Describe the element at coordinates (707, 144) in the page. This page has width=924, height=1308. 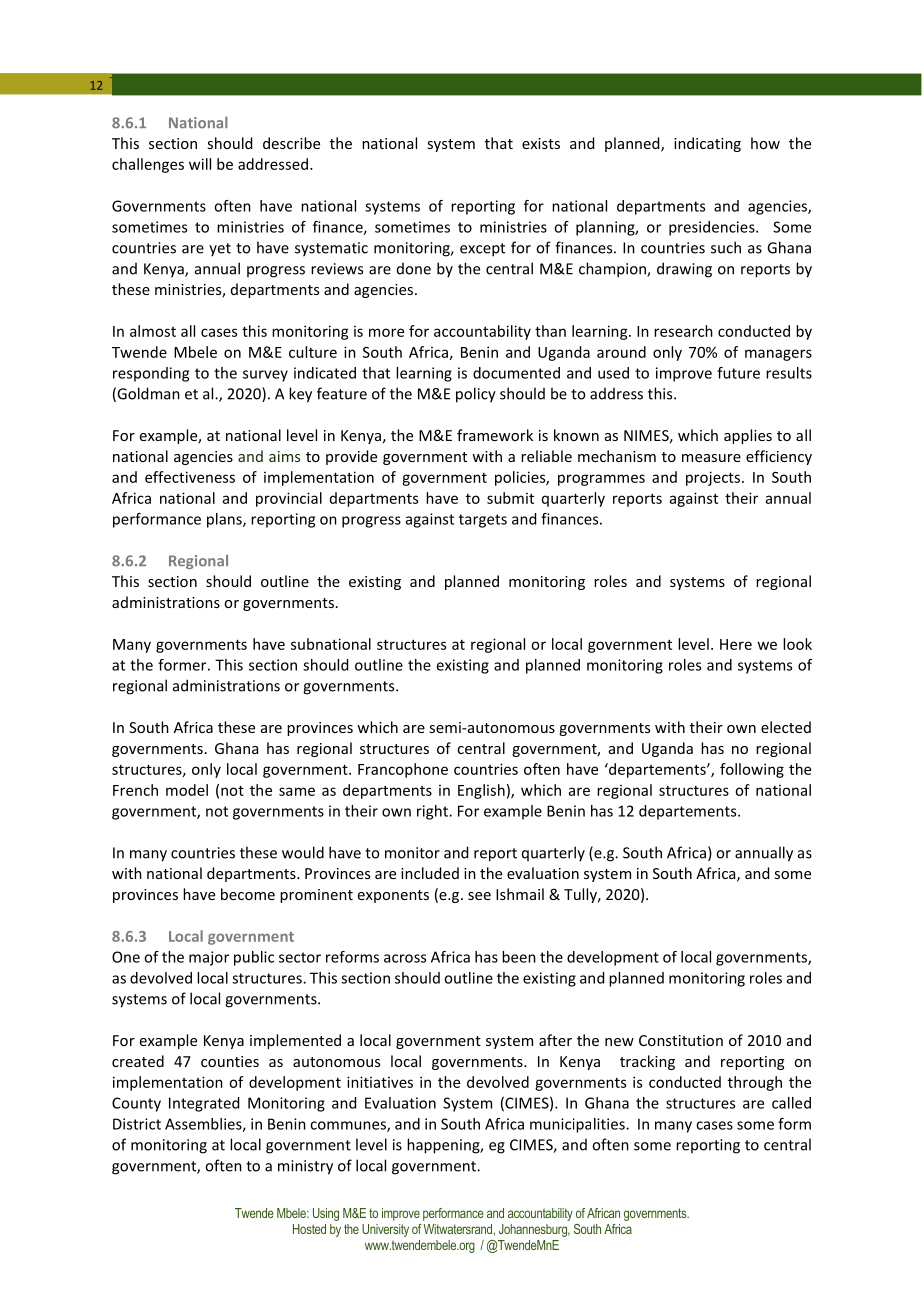
I see `indicating` at that location.
